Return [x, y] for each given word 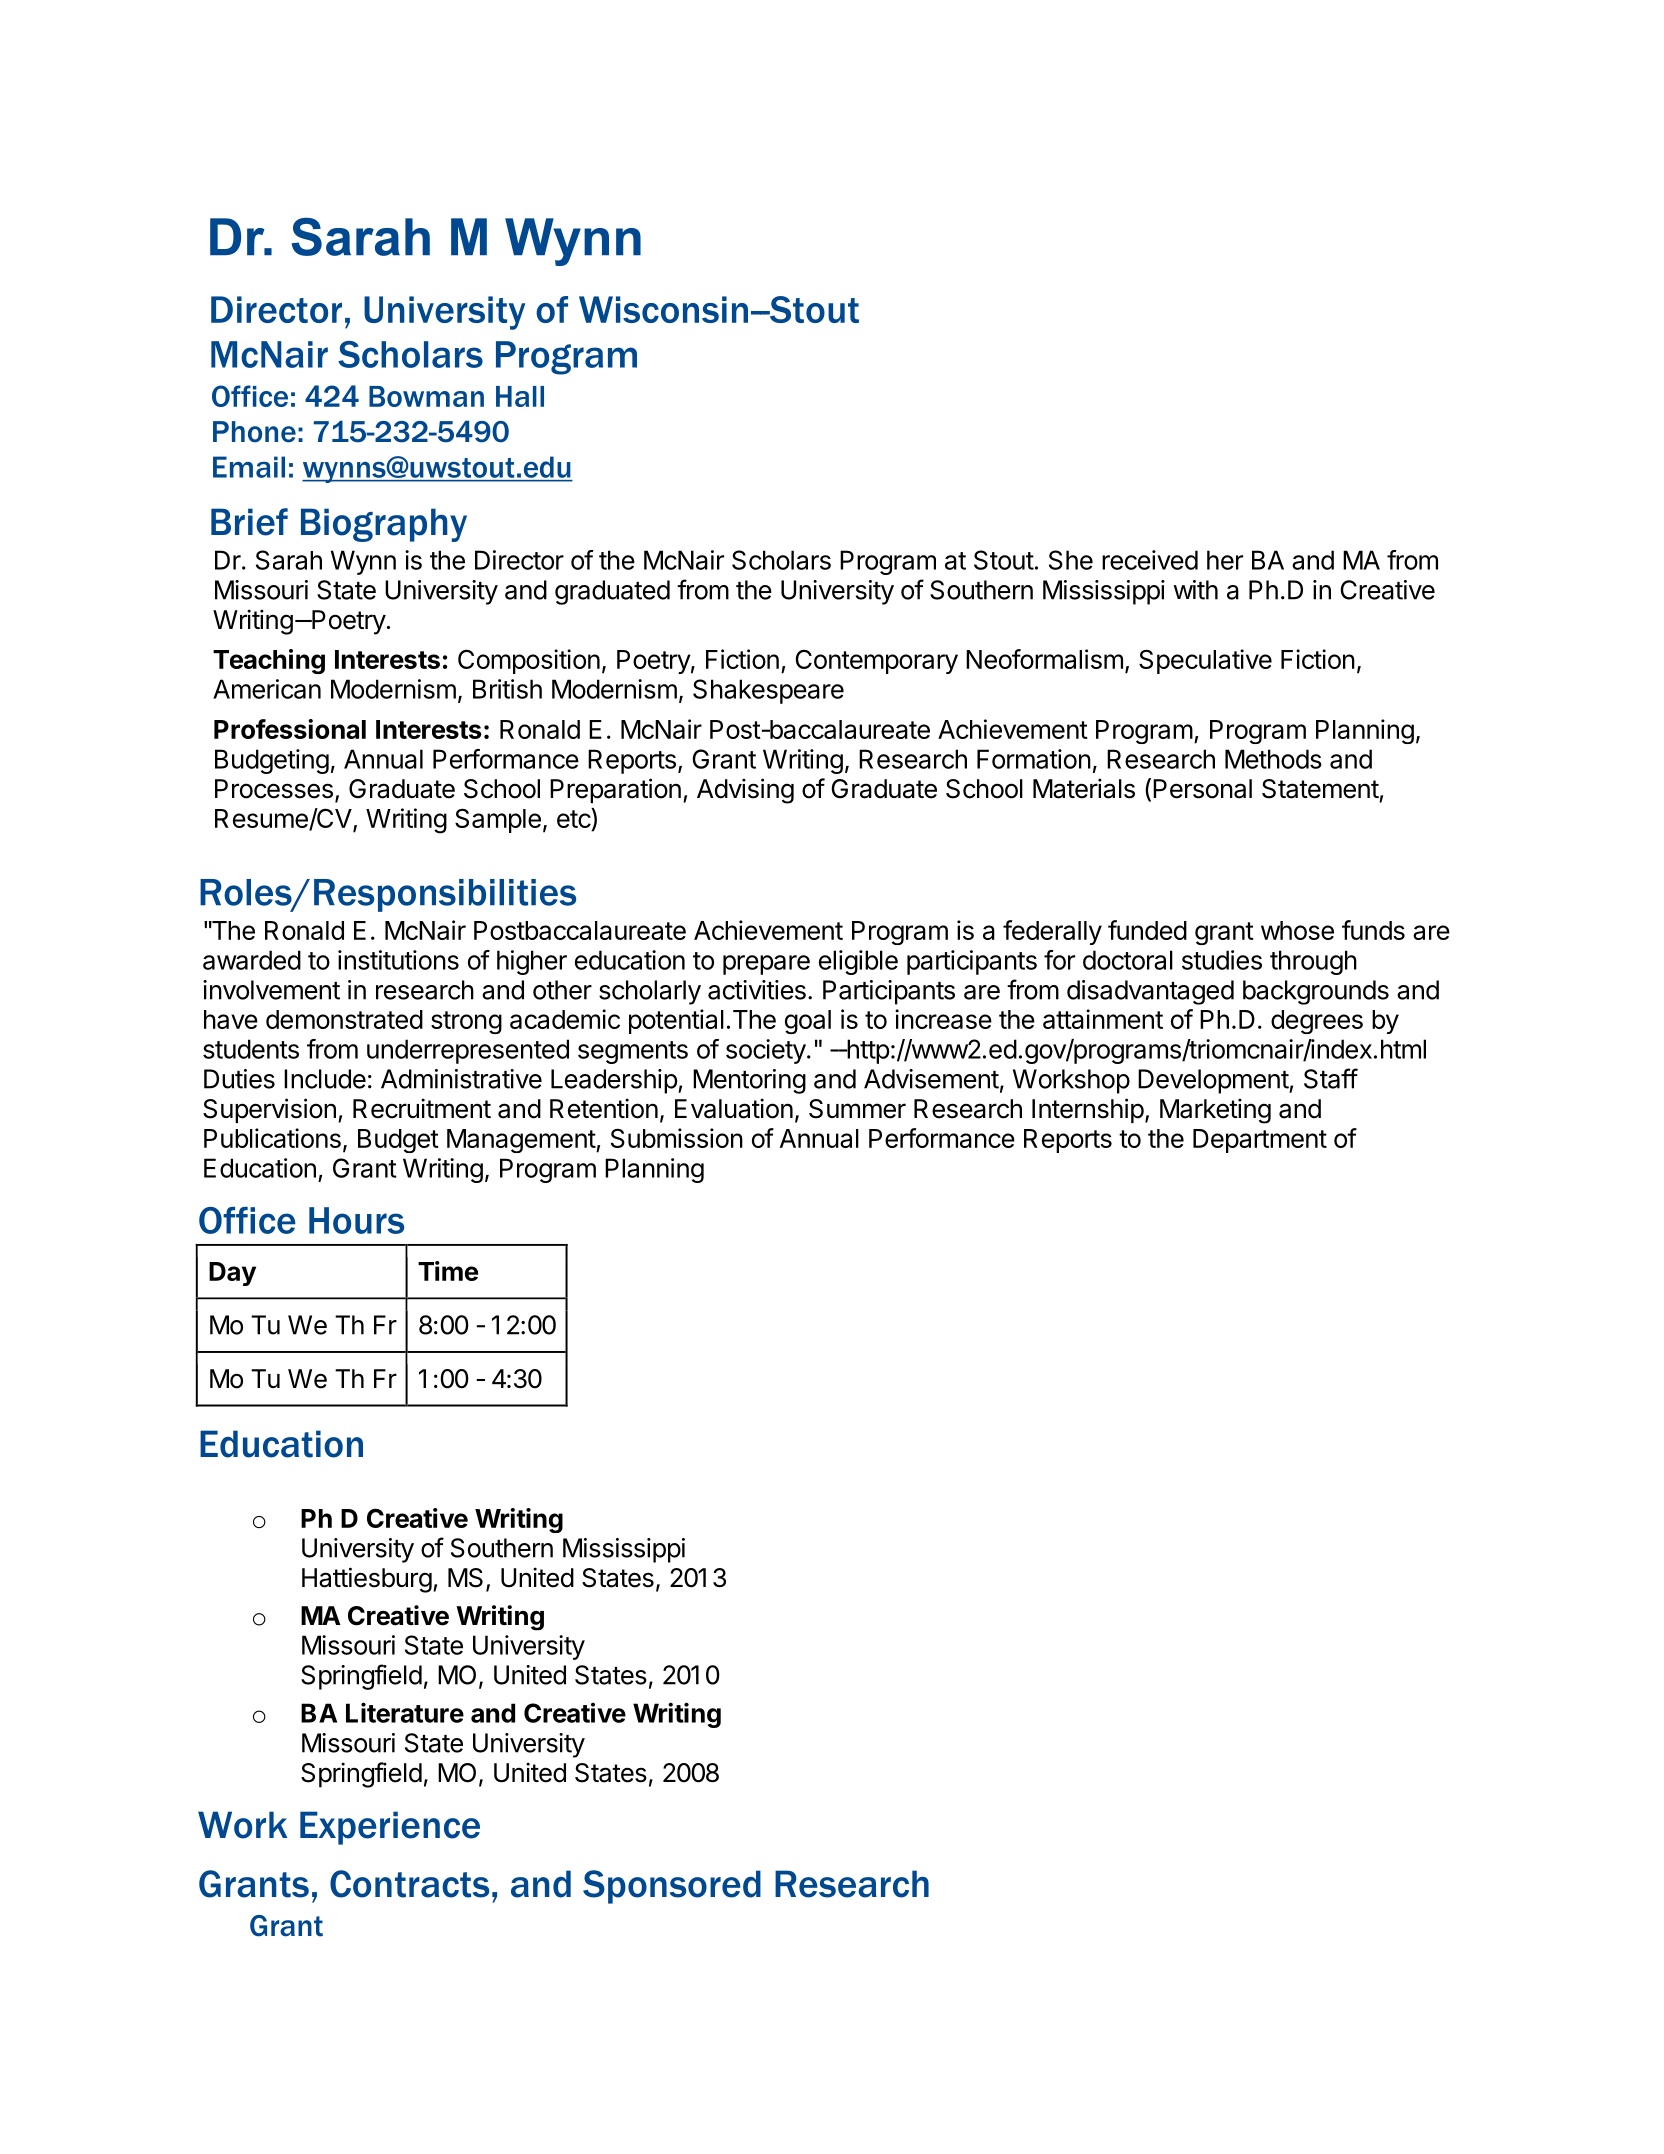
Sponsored [672, 1887]
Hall [520, 396]
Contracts [409, 1884]
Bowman [426, 396]
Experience [390, 1828]
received [1150, 560]
